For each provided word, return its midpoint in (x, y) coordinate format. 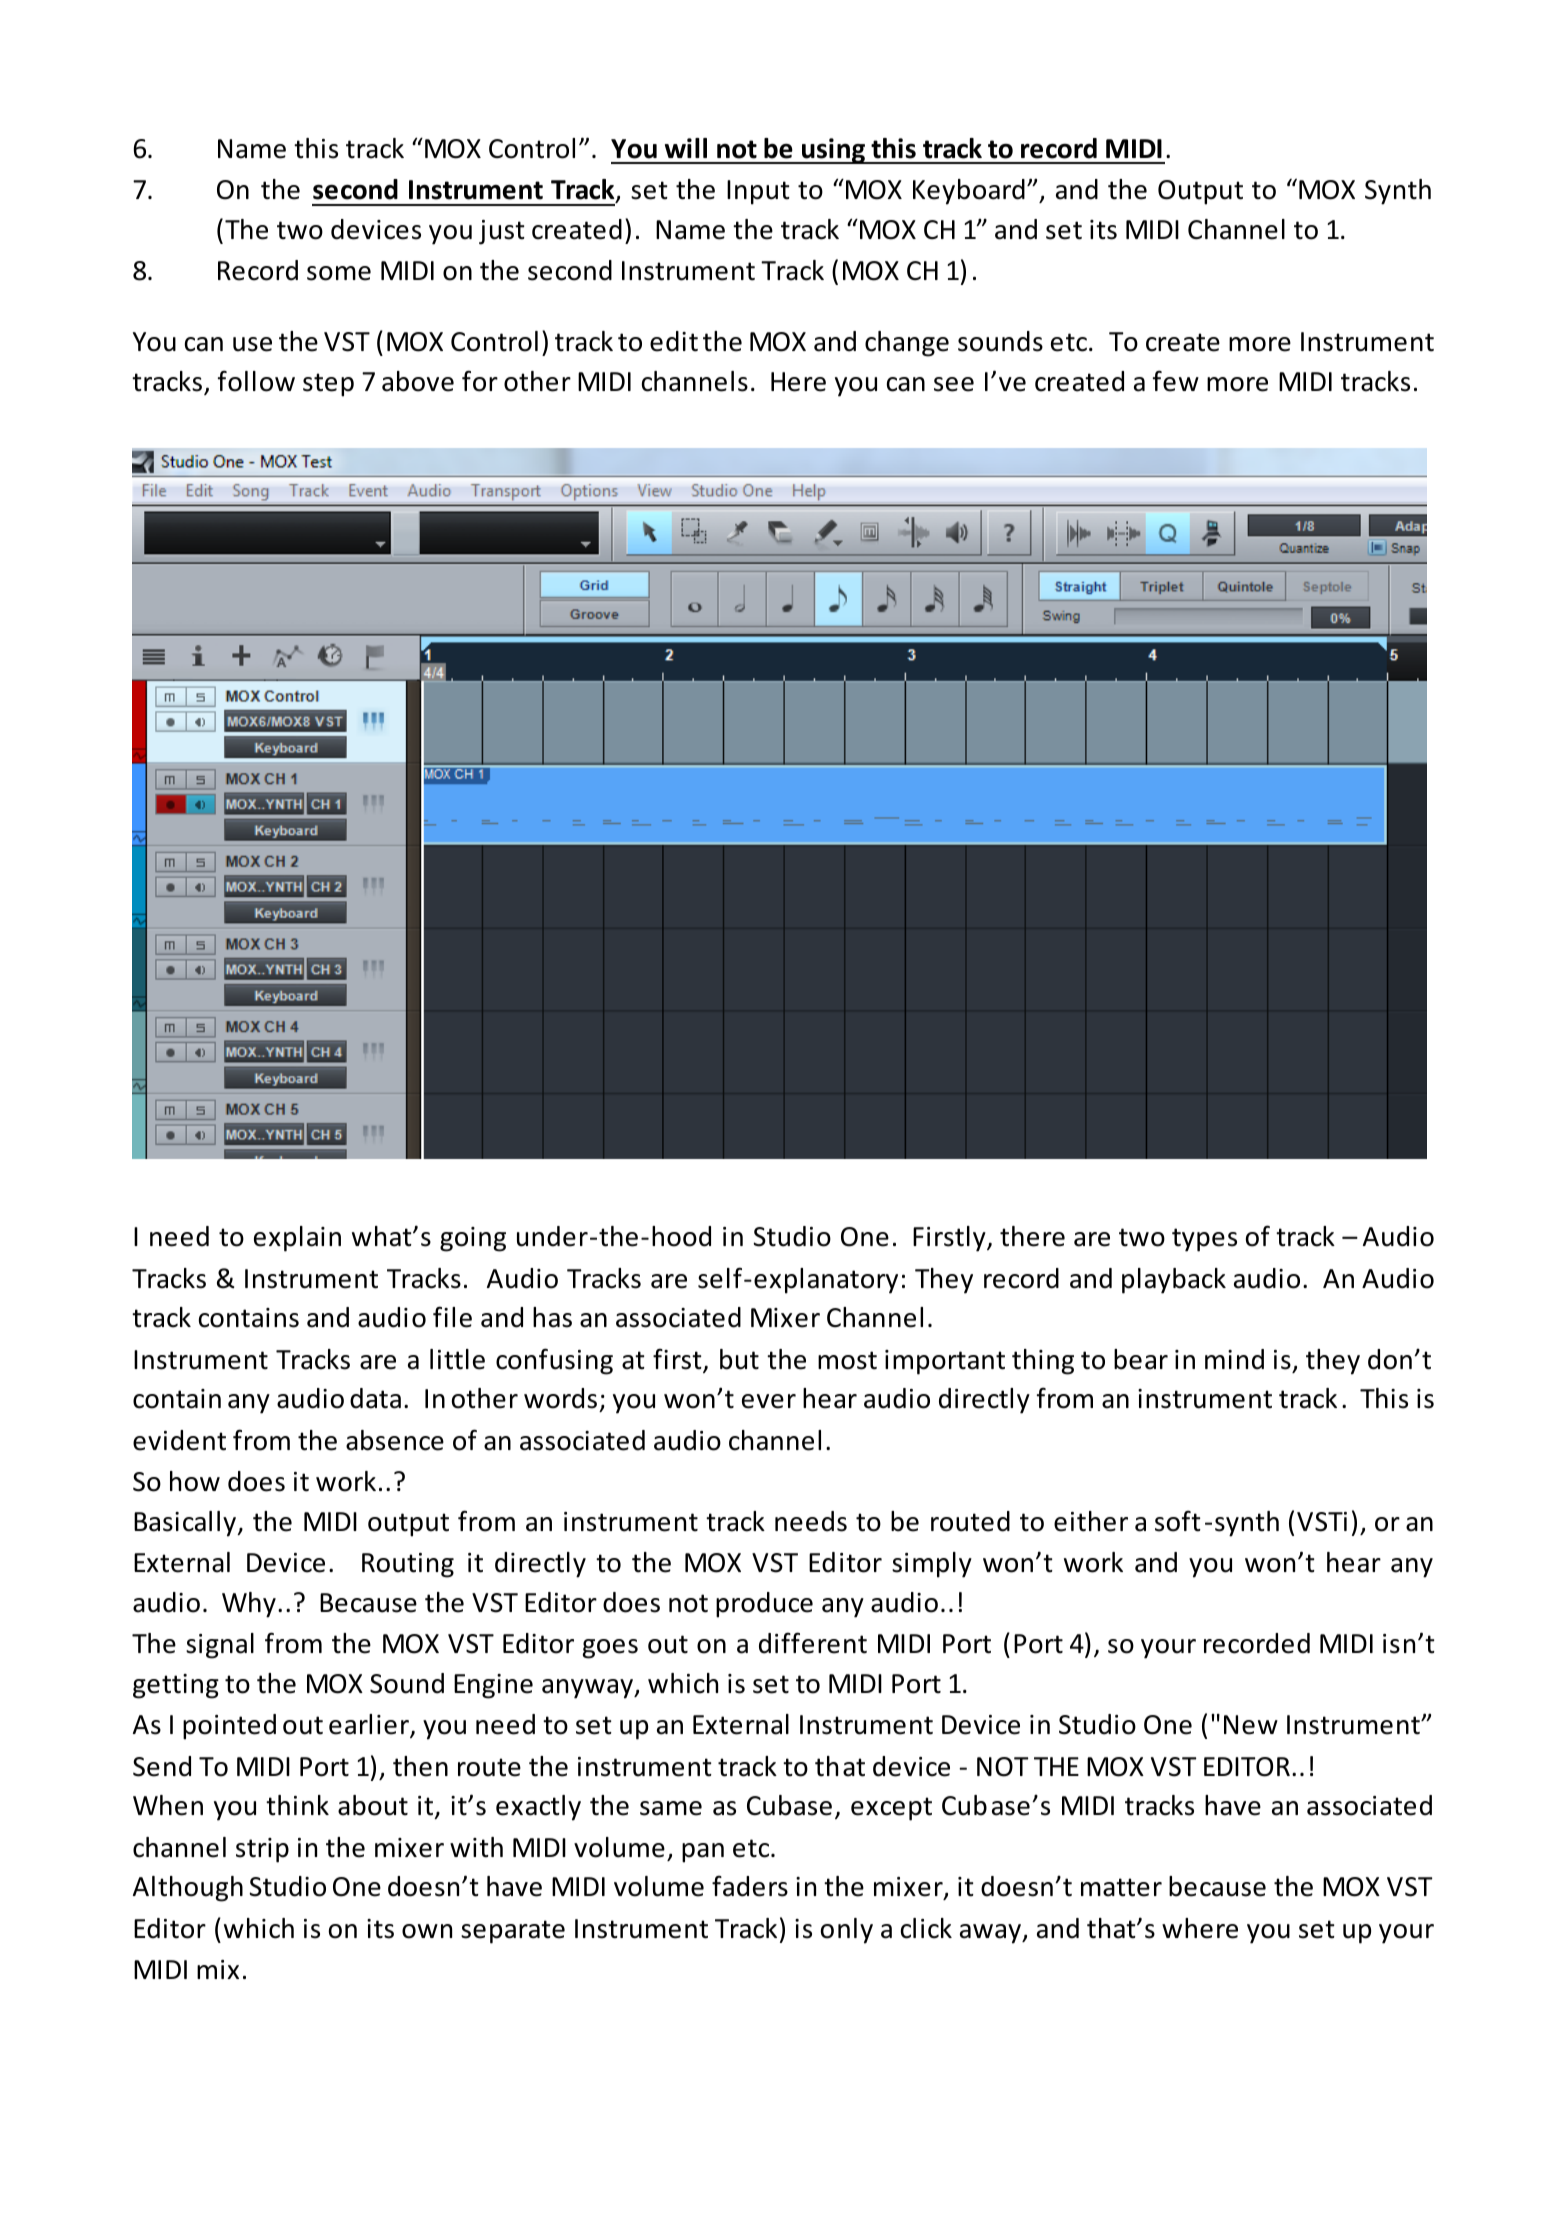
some (339, 273)
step (328, 385)
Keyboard (969, 192)
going (473, 1239)
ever (769, 1401)
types (1204, 1240)
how (195, 1481)
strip (262, 1850)
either (1091, 1521)
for (480, 381)
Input (758, 192)
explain (297, 1239)
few (1176, 381)
